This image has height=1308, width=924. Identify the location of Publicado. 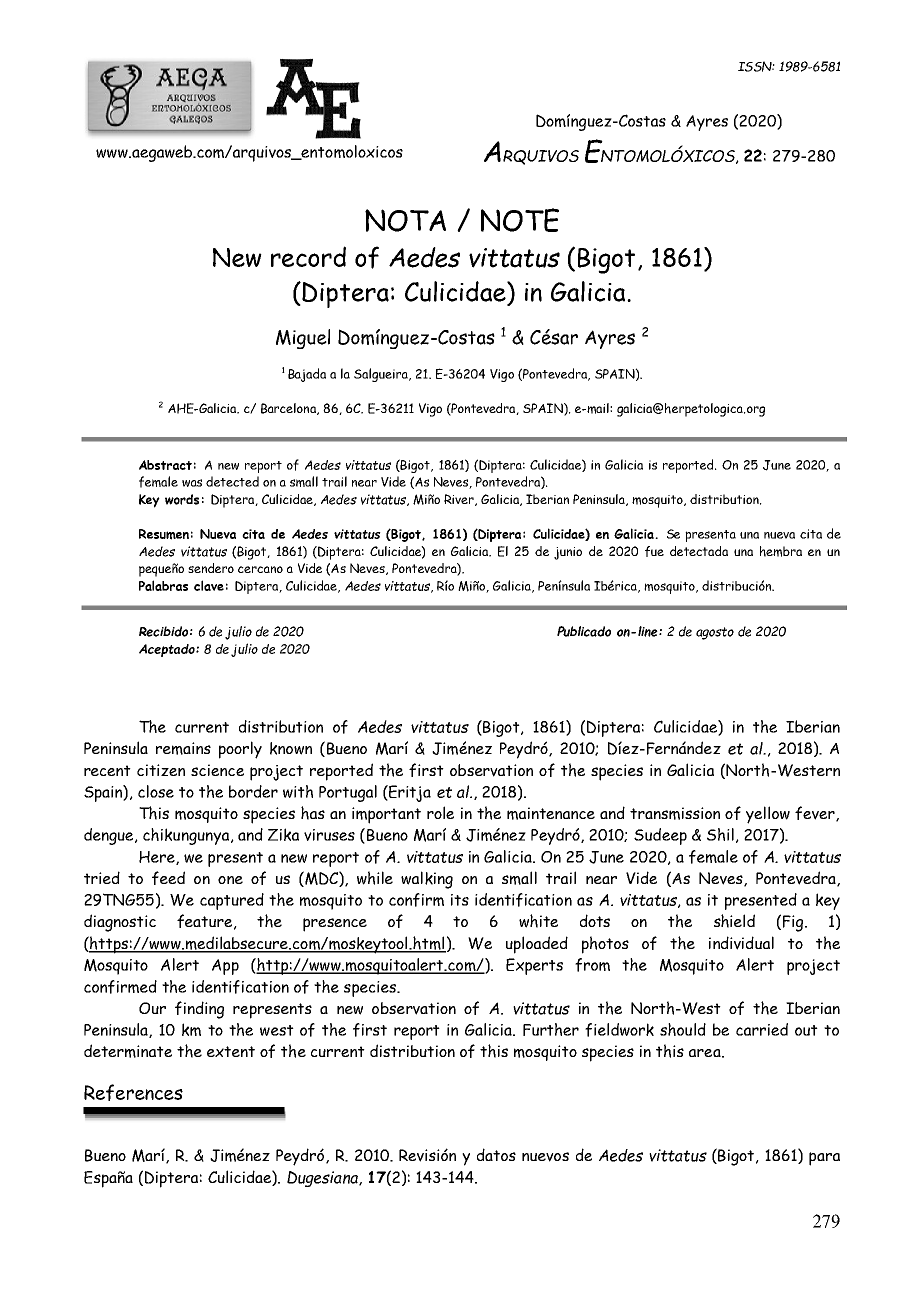
(584, 631).
